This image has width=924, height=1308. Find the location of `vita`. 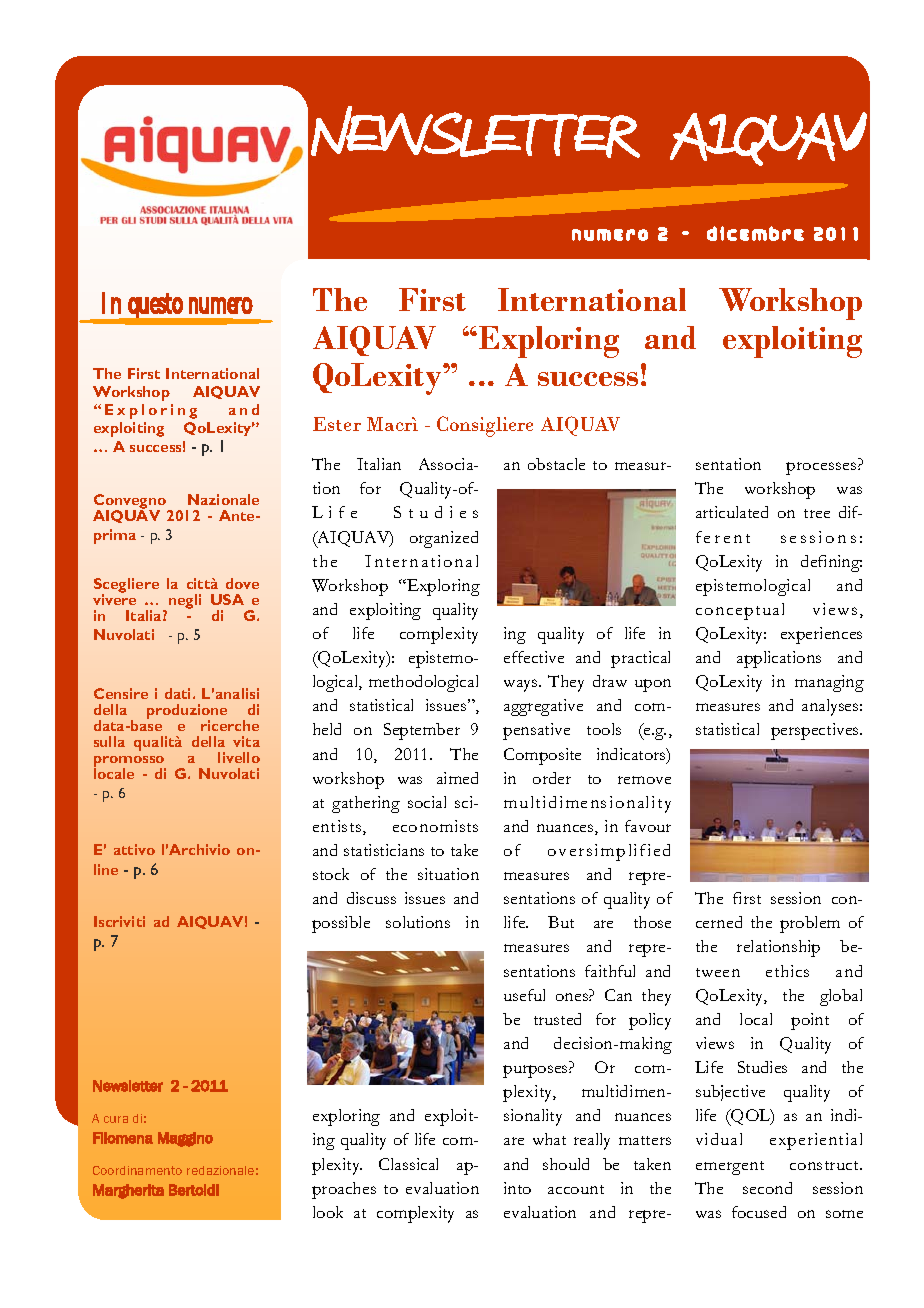

vita is located at coordinates (246, 741).
